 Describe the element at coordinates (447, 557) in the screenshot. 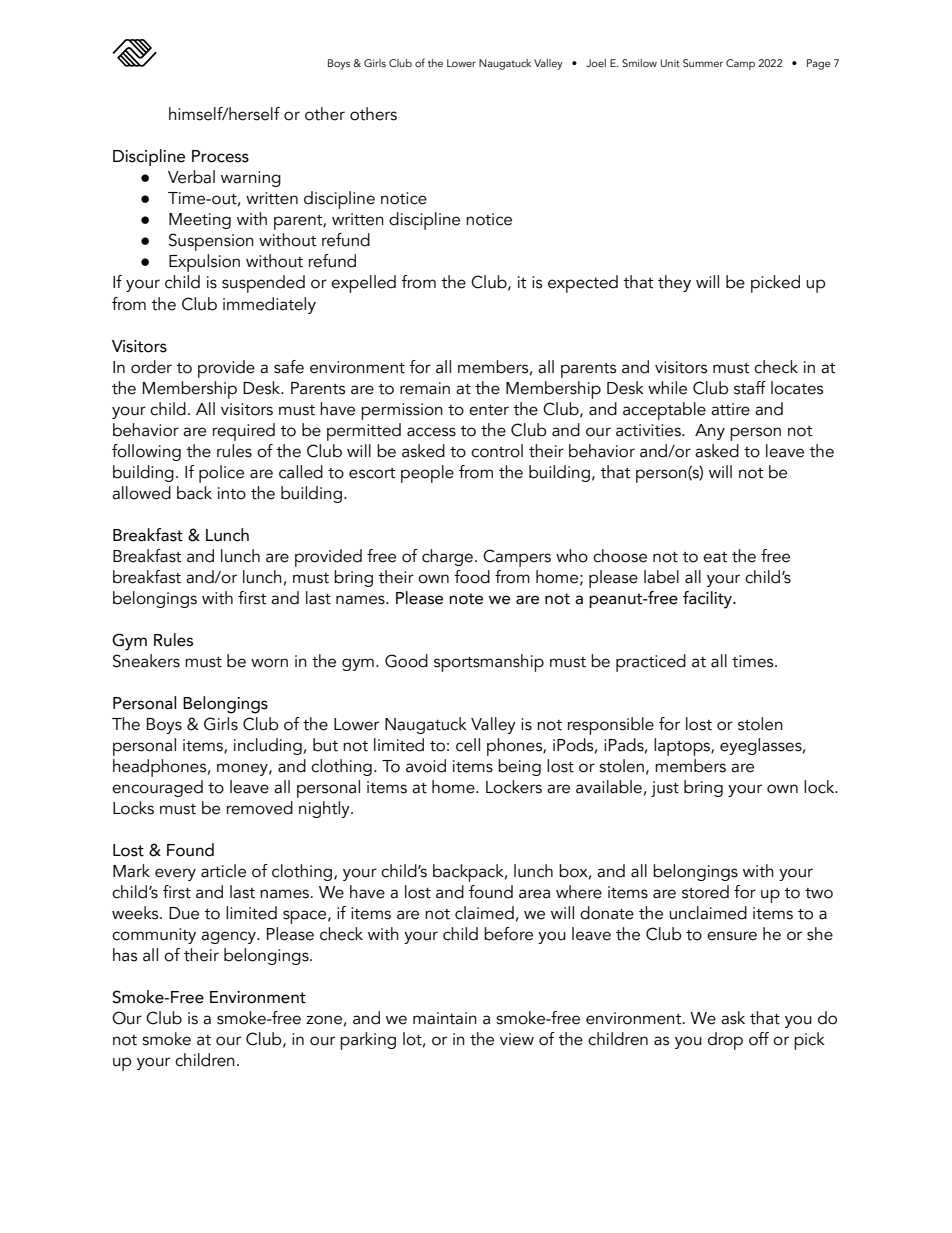

I see `charge` at that location.
